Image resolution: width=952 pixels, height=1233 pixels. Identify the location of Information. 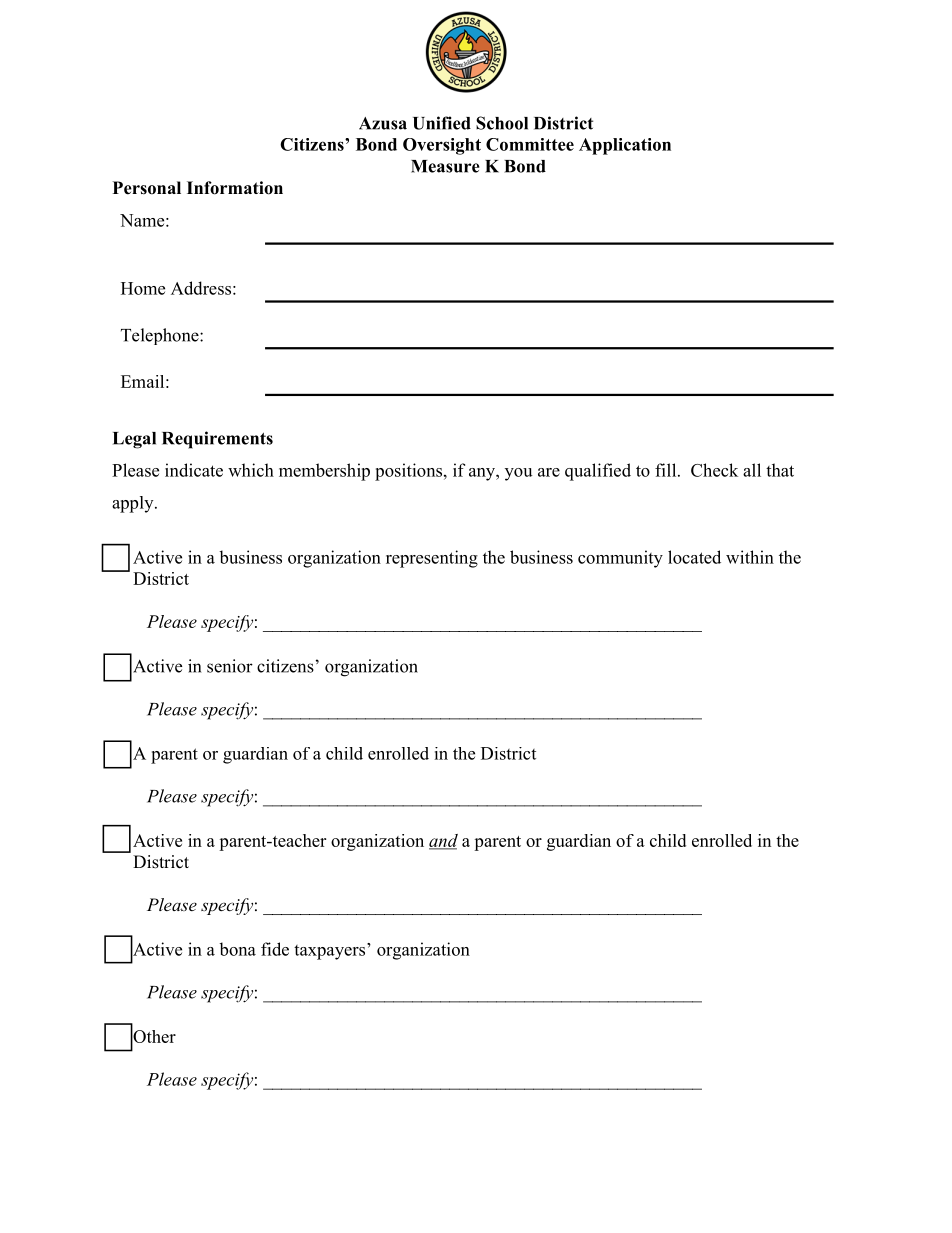
(235, 188).
